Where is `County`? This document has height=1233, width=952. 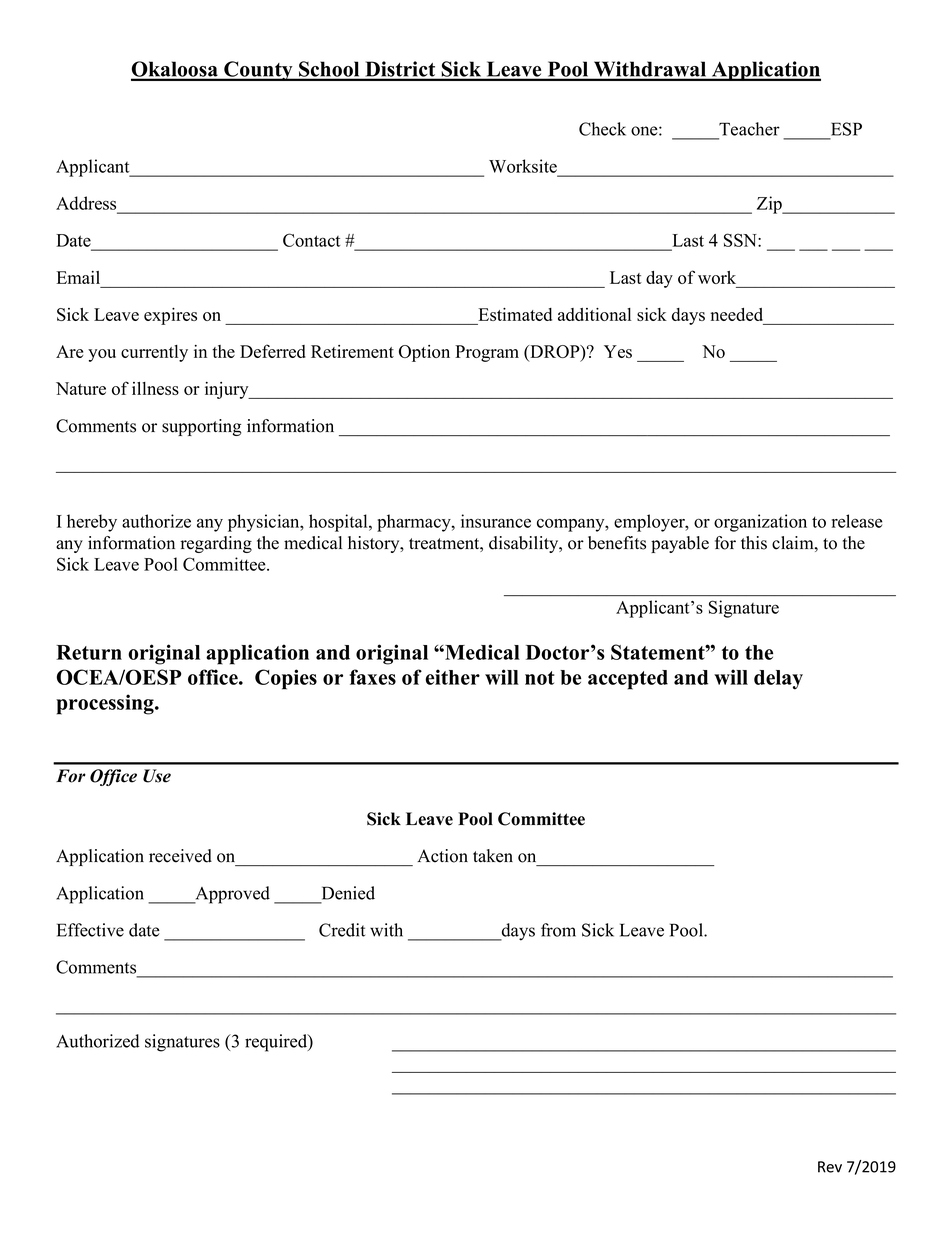
County is located at coordinates (258, 71).
